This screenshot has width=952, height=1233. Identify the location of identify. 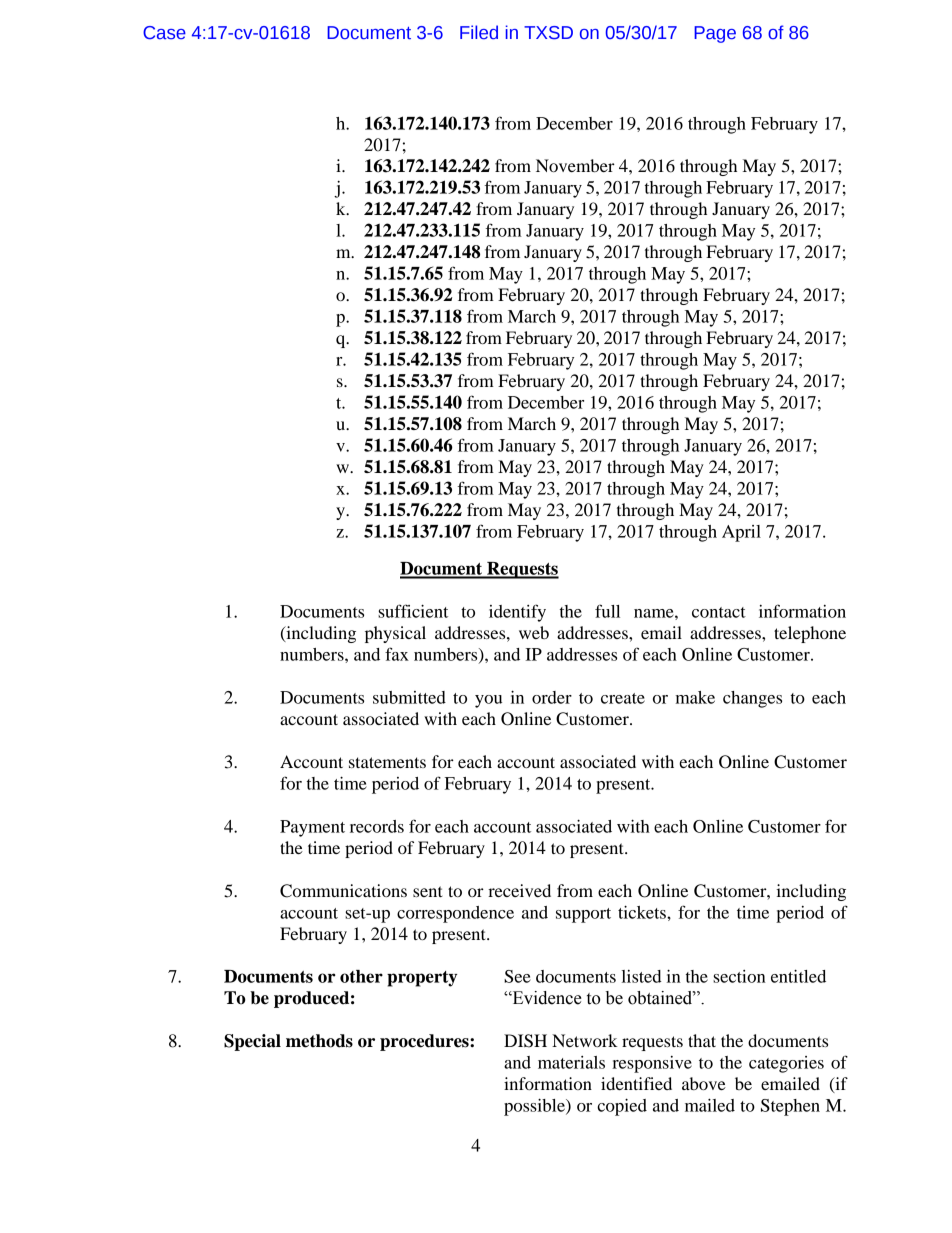
(517, 613).
